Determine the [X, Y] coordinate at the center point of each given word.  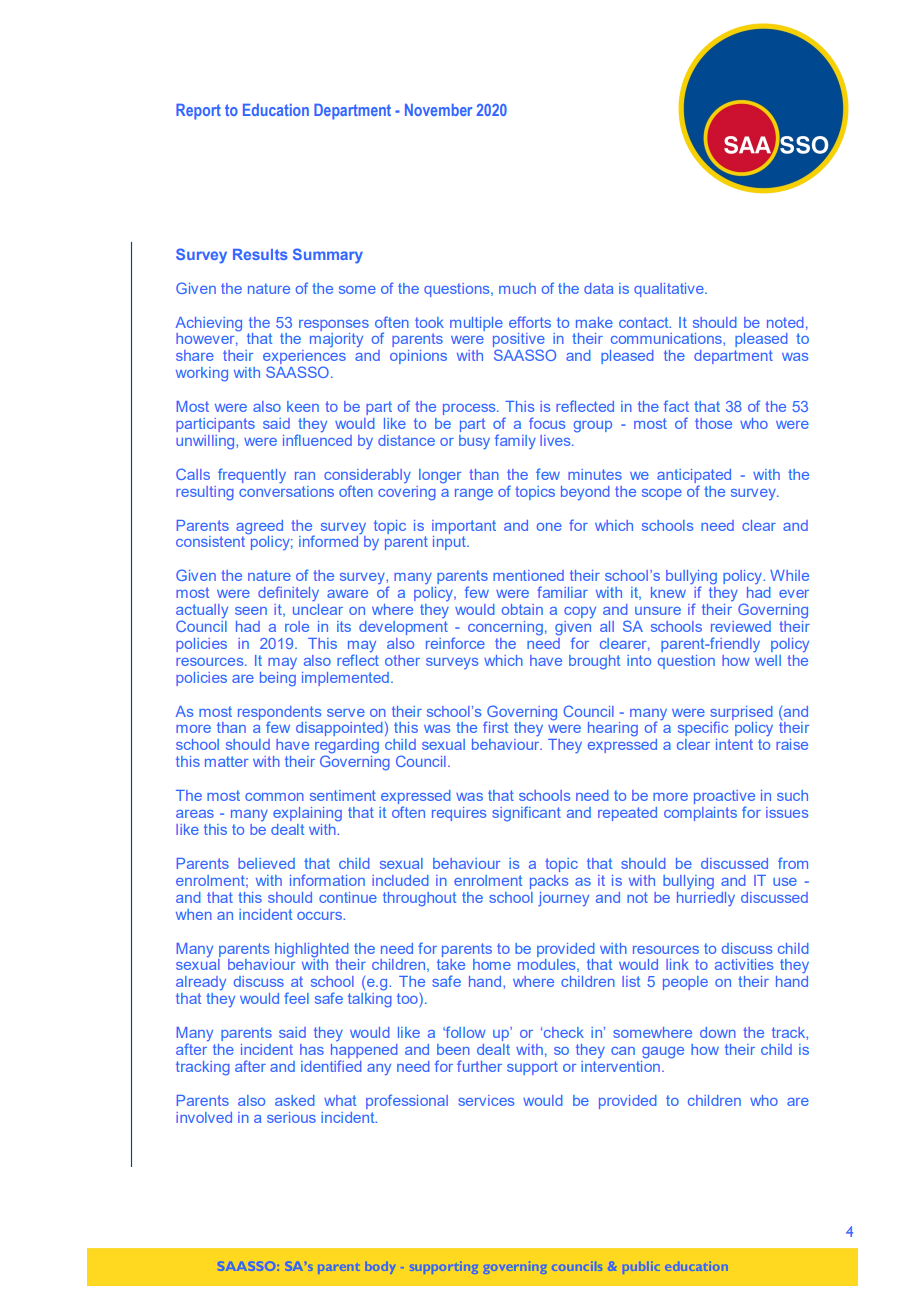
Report [198, 112]
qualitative [670, 290]
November [438, 110]
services [487, 1100]
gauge [663, 1053]
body [381, 1267]
